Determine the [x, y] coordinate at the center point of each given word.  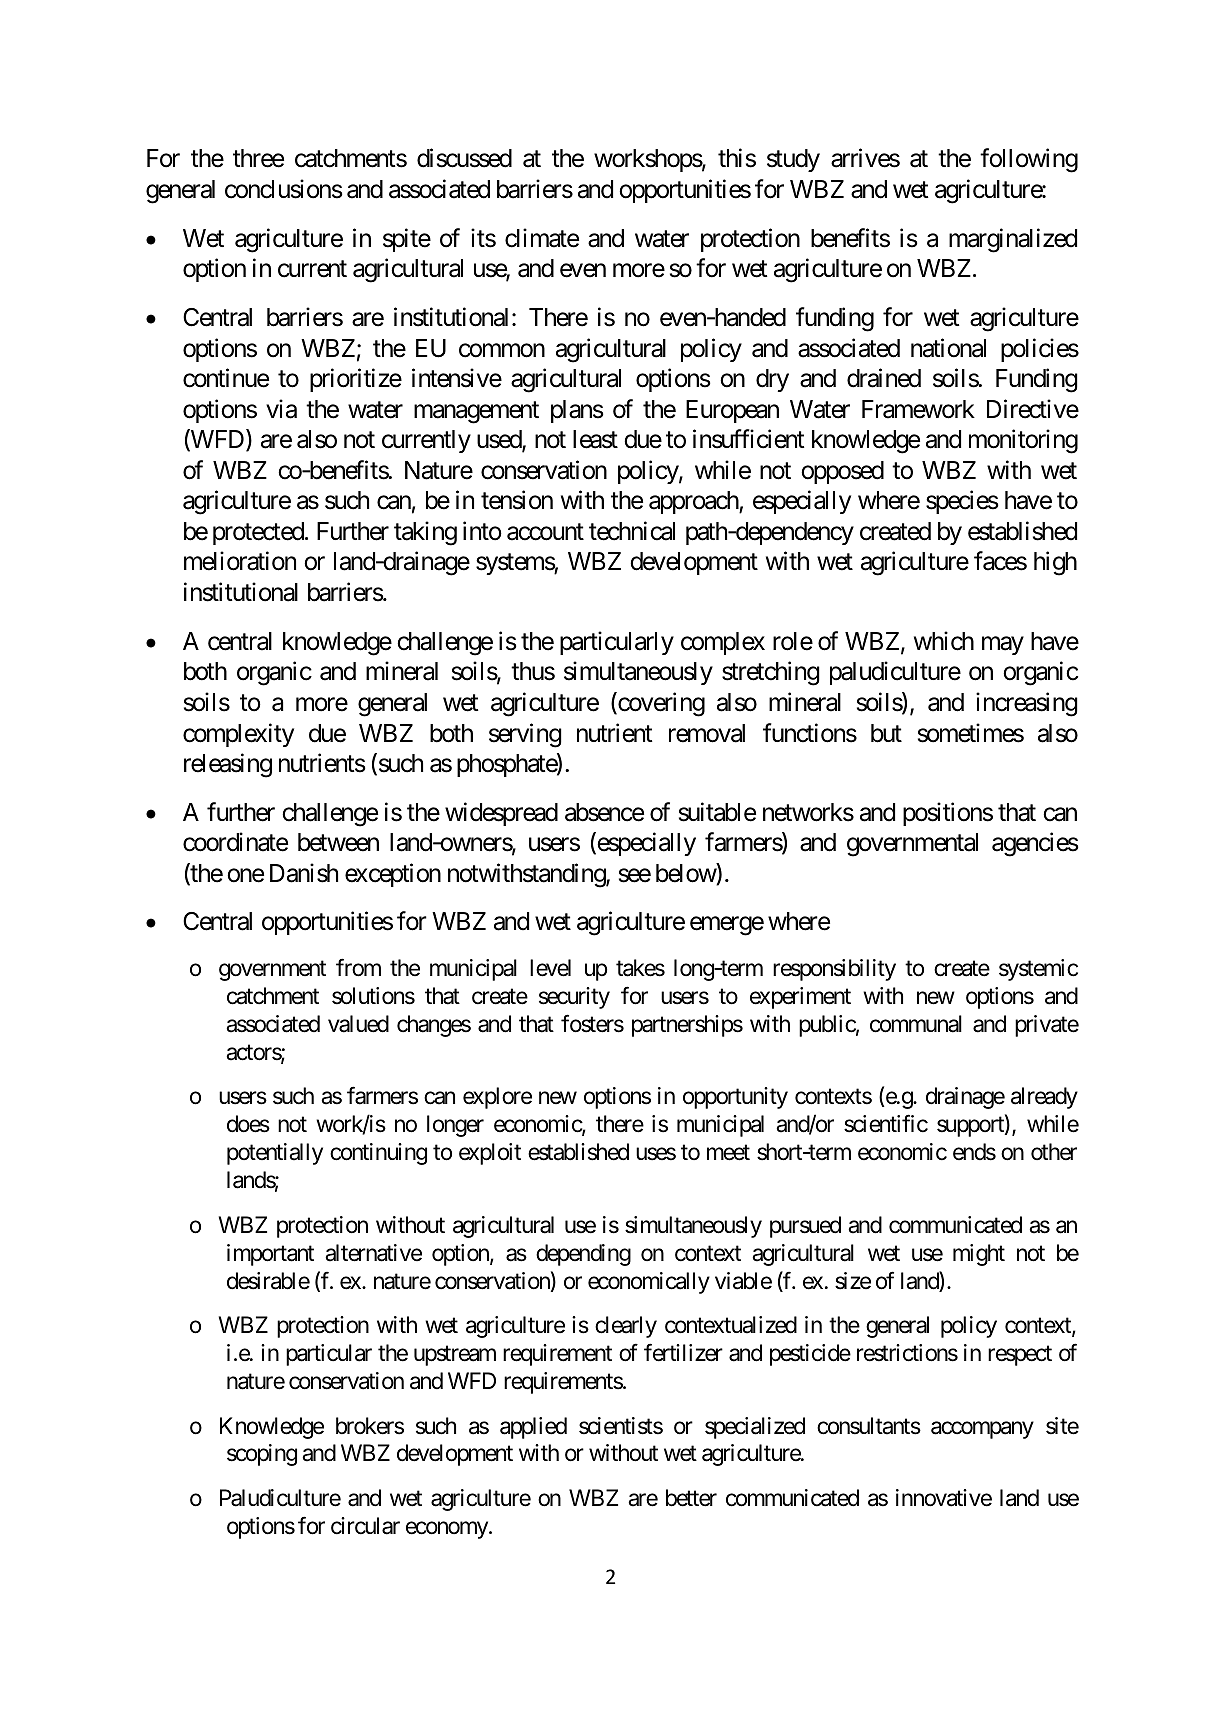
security [574, 998]
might [979, 1255]
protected [258, 533]
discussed [464, 158]
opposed [842, 472]
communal [916, 1024]
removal [707, 733]
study [793, 160]
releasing [228, 765]
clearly [626, 1327]
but [886, 733]
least [595, 439]
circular [365, 1526]
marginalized [1013, 240]
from [358, 967]
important [270, 1255]
